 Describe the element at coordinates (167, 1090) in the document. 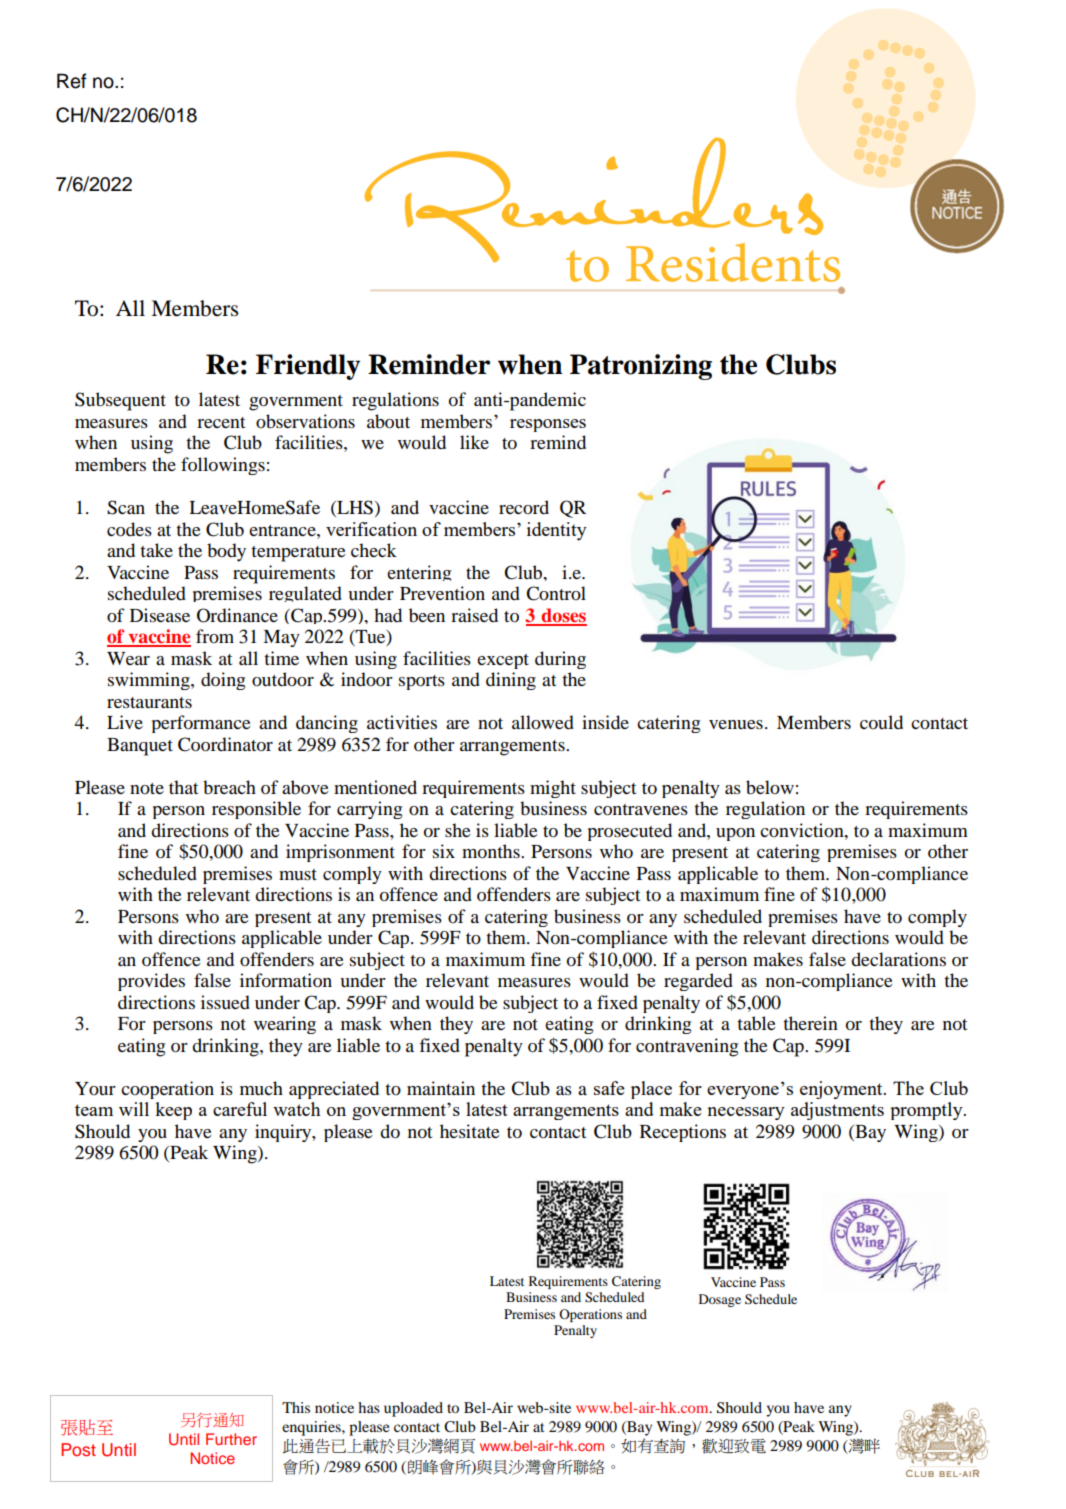

I see `cooperation` at that location.
